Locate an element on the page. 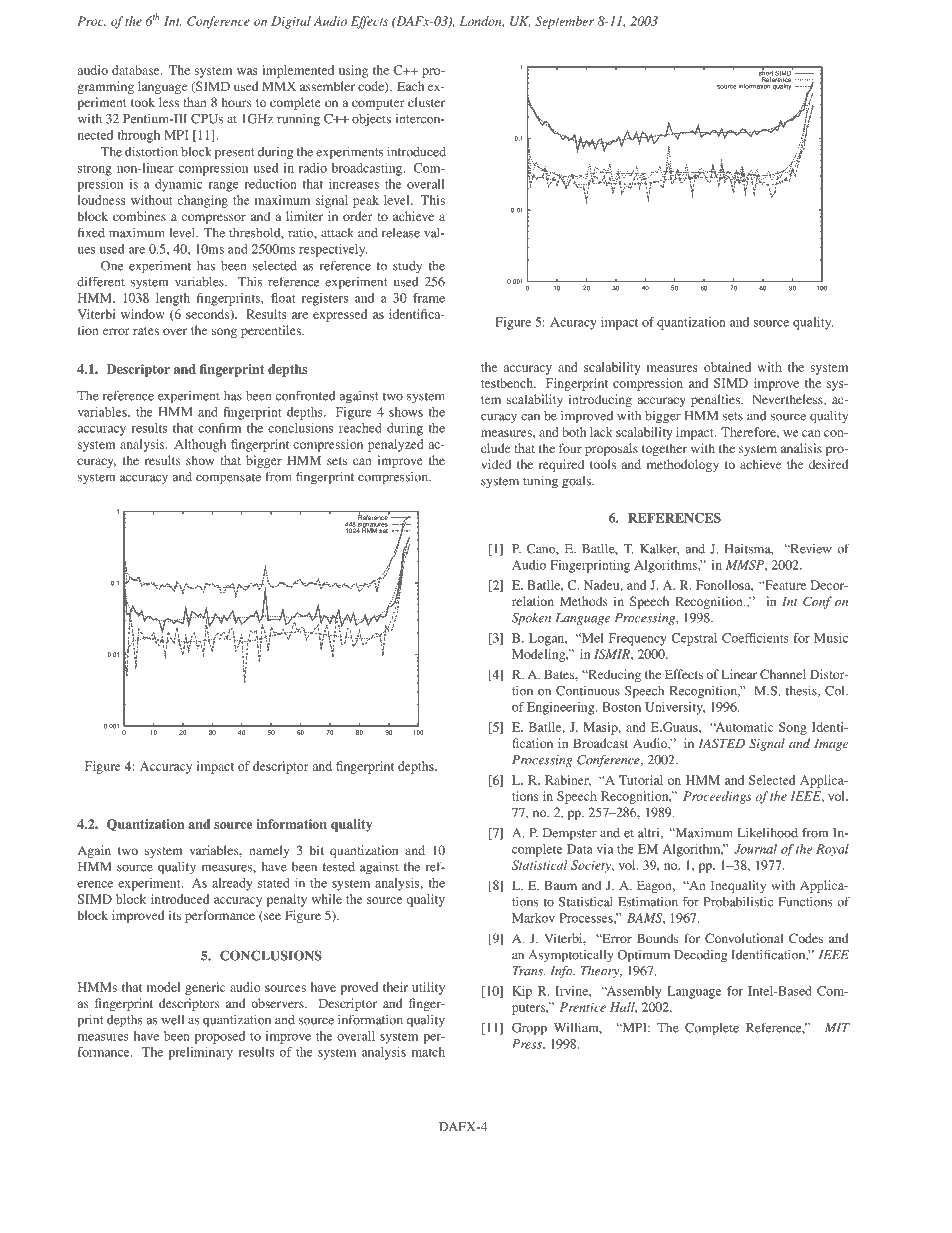 The image size is (952, 1233). namely is located at coordinates (269, 851).
